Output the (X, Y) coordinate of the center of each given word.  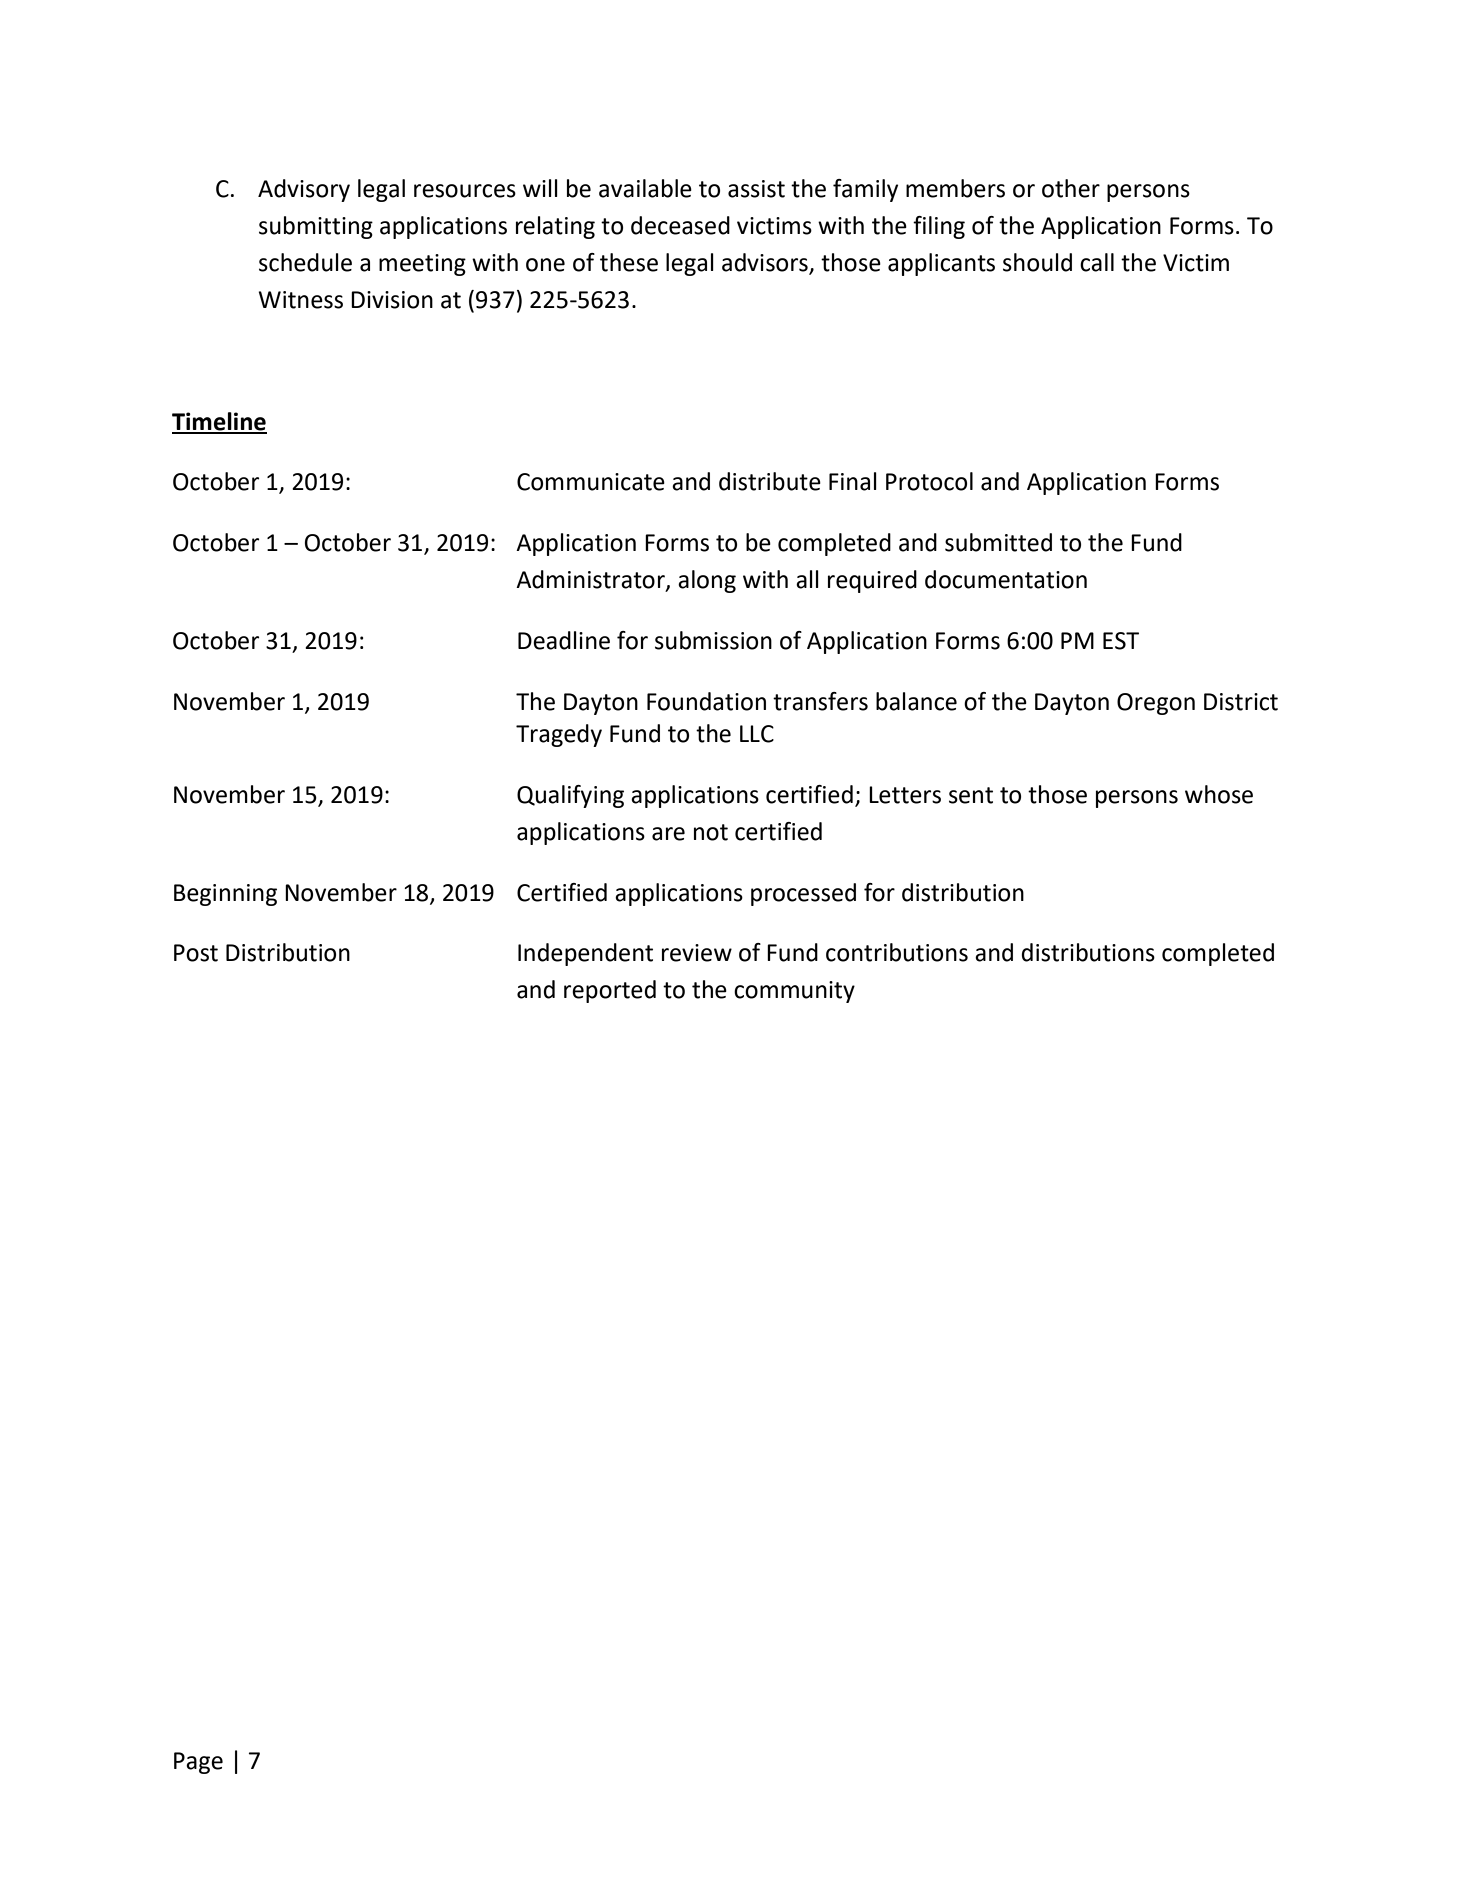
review (697, 953)
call (1097, 262)
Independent (585, 954)
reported (610, 991)
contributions (897, 952)
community (794, 992)
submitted (998, 542)
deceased (680, 225)
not (711, 832)
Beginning (225, 895)
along (707, 581)
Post (196, 953)
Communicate (591, 482)
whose (1219, 794)
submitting (316, 227)
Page (198, 1763)
